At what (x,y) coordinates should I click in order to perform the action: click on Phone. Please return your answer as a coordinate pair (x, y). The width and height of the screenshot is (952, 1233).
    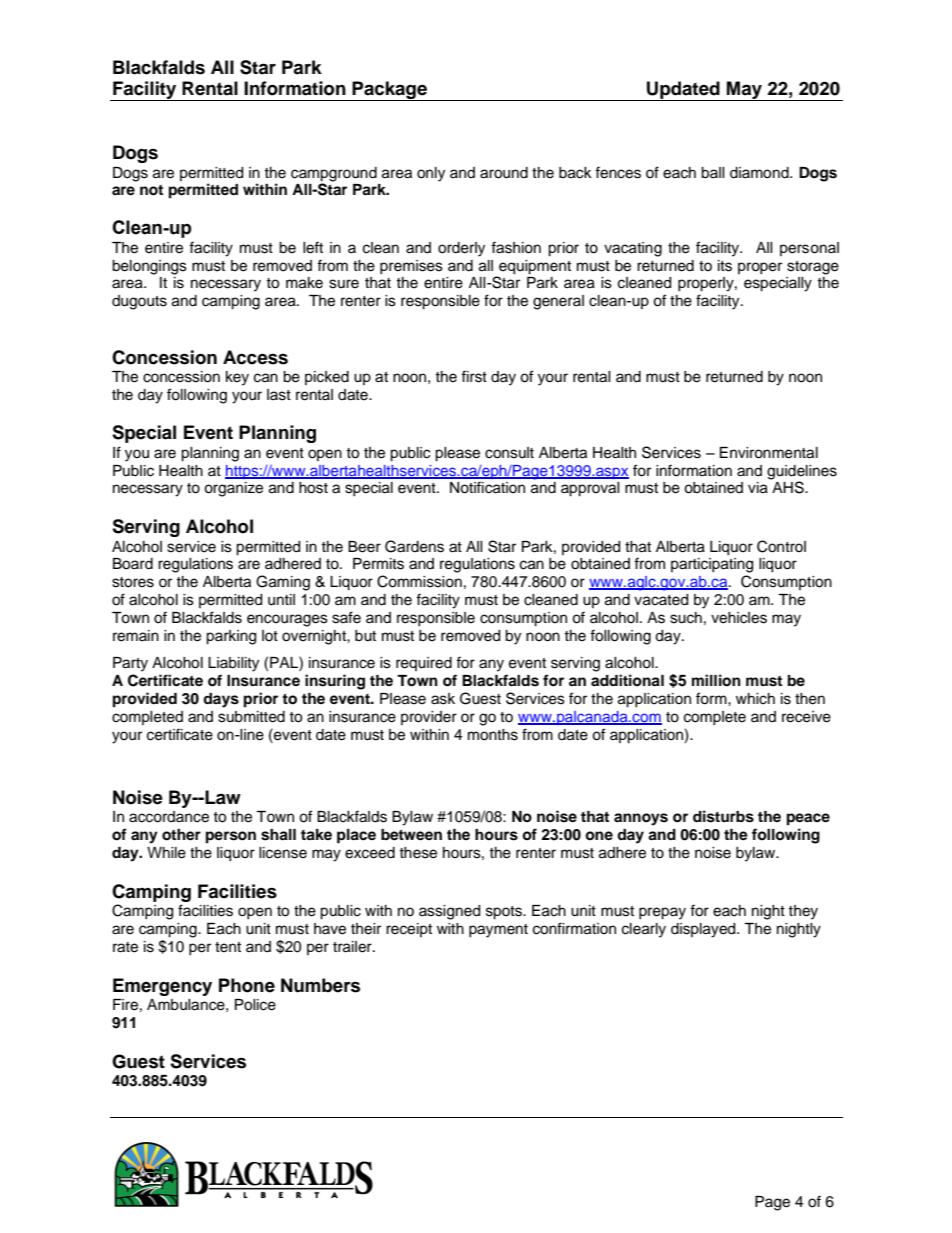
    Looking at the image, I should click on (247, 985).
